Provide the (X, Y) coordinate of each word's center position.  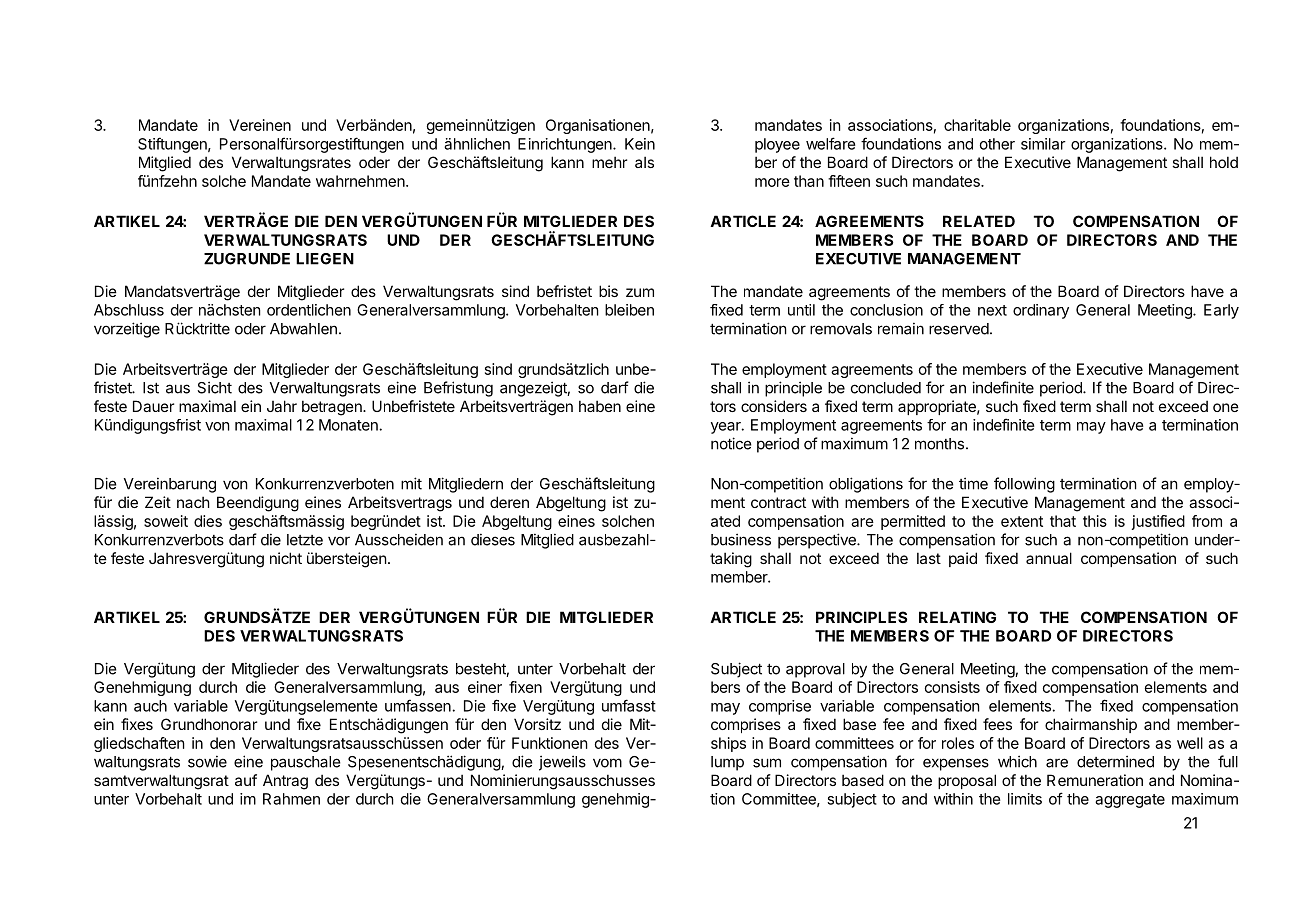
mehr (609, 162)
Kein (640, 144)
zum (640, 292)
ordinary (1041, 311)
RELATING (957, 617)
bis (608, 291)
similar (1043, 144)
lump (727, 763)
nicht (286, 558)
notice (731, 443)
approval (815, 670)
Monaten (349, 425)
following (1024, 485)
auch (150, 706)
